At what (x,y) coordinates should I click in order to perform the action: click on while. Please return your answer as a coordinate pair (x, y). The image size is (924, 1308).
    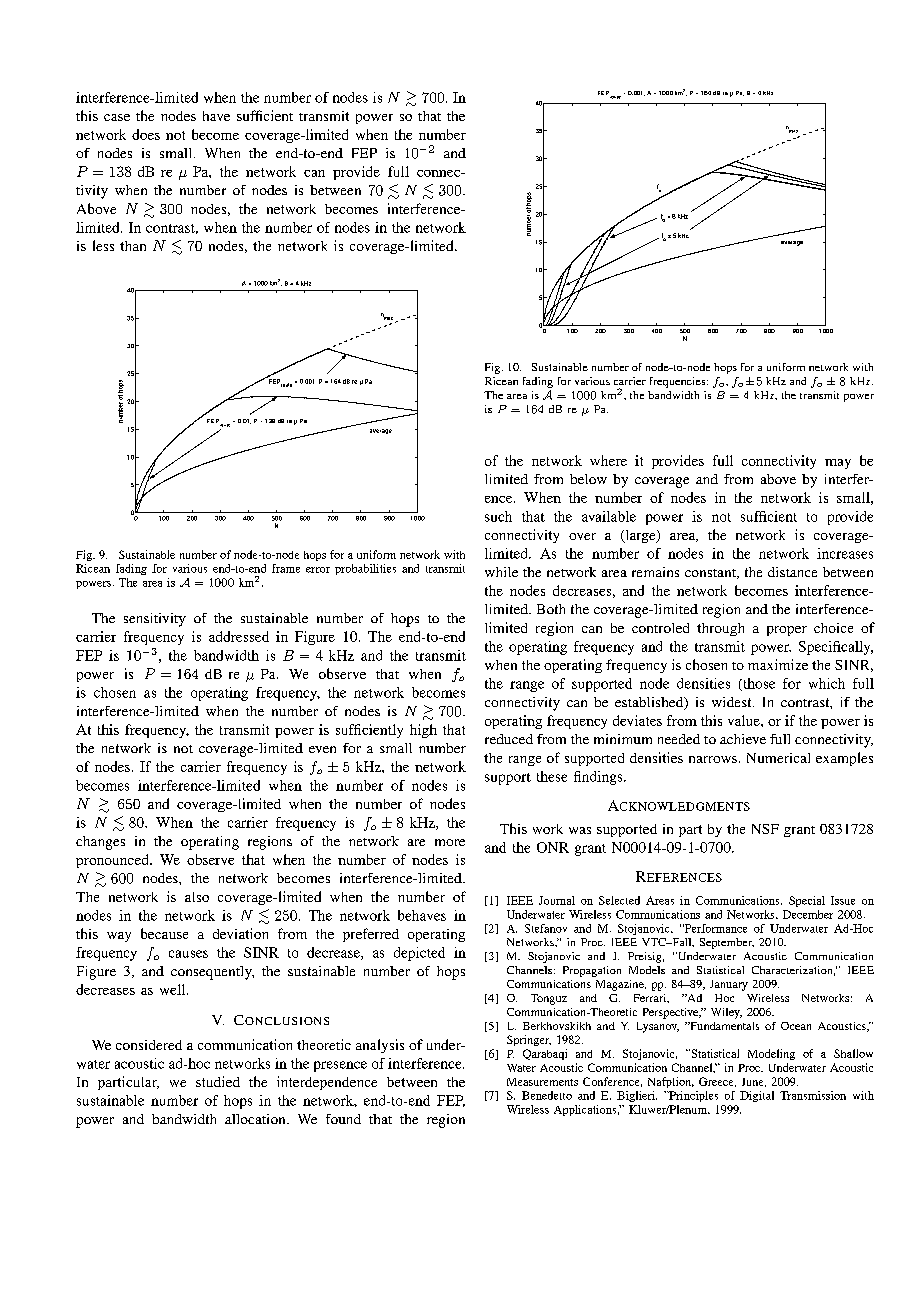
    Looking at the image, I should click on (501, 572).
